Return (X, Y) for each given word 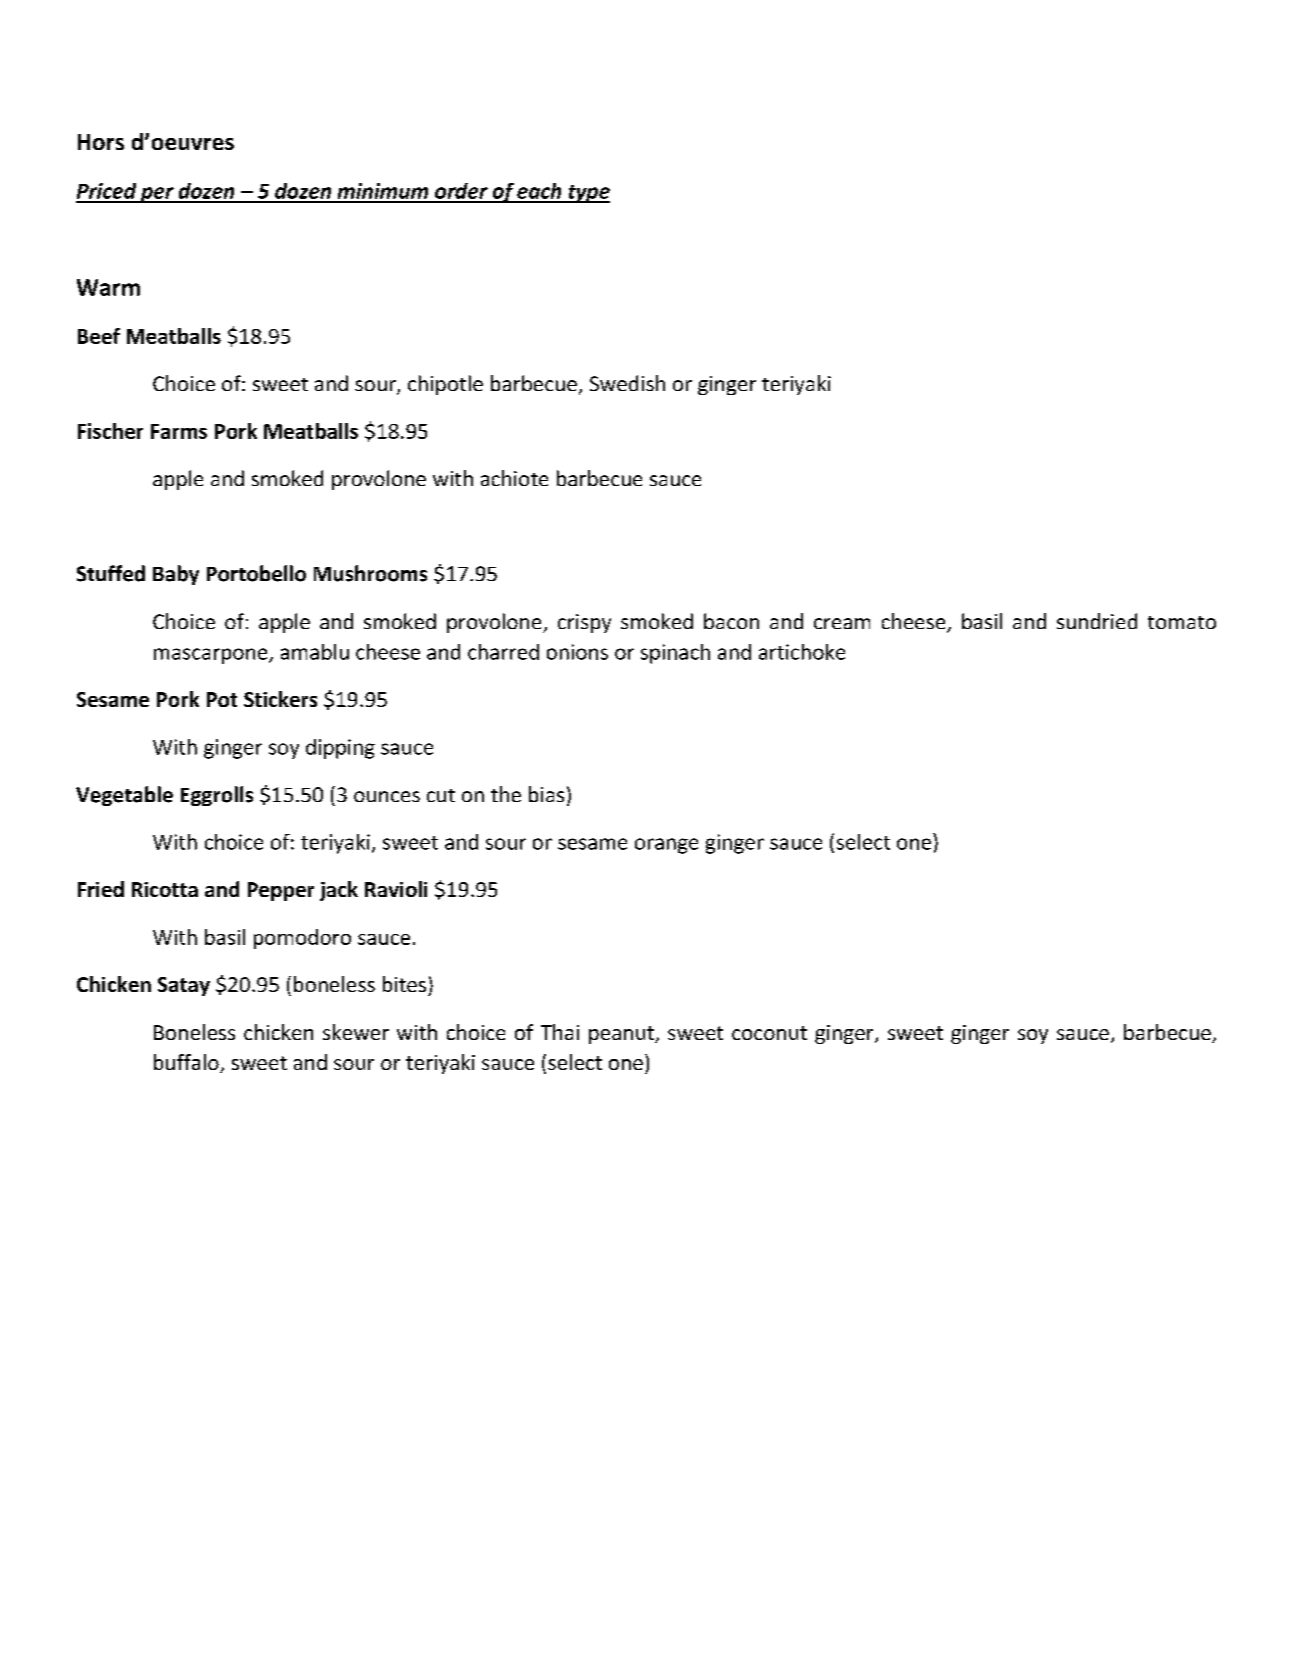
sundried (1097, 621)
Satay (184, 986)
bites (404, 984)
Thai (560, 1032)
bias (546, 794)
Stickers (280, 699)
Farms (179, 431)
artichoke (802, 652)
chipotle (445, 385)
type (588, 194)
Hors (101, 142)
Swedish (627, 383)
